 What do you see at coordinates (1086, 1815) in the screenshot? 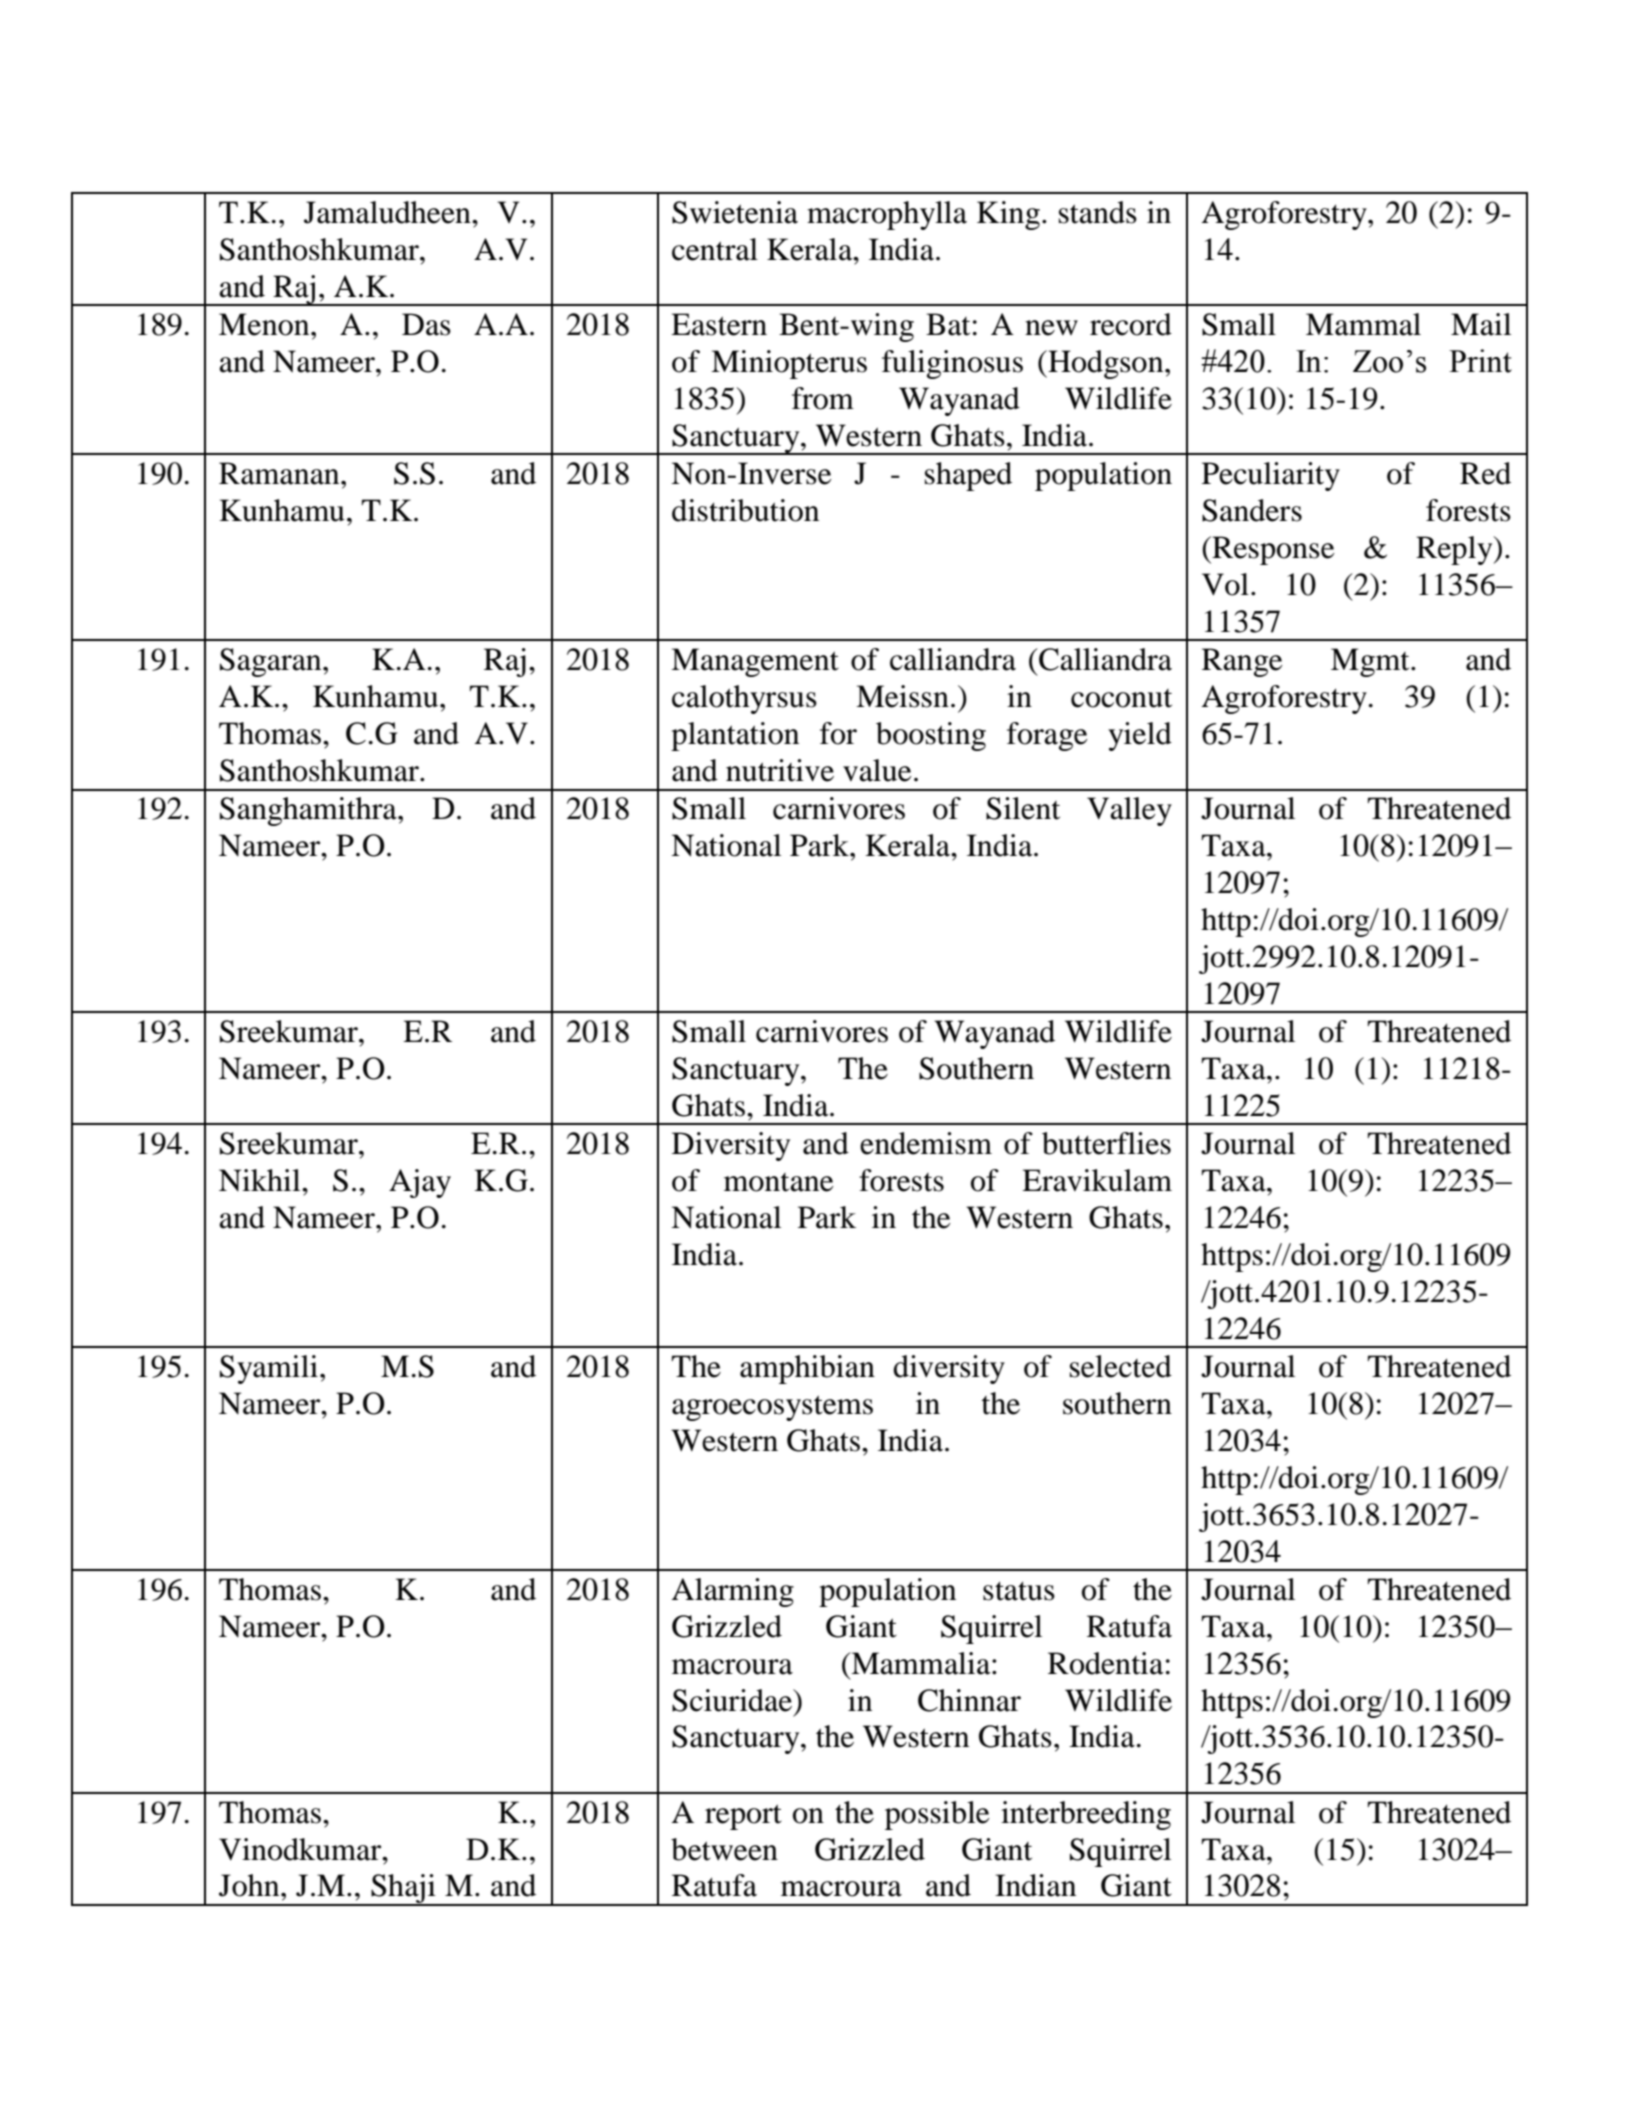
I see `interbreeding` at bounding box center [1086, 1815].
